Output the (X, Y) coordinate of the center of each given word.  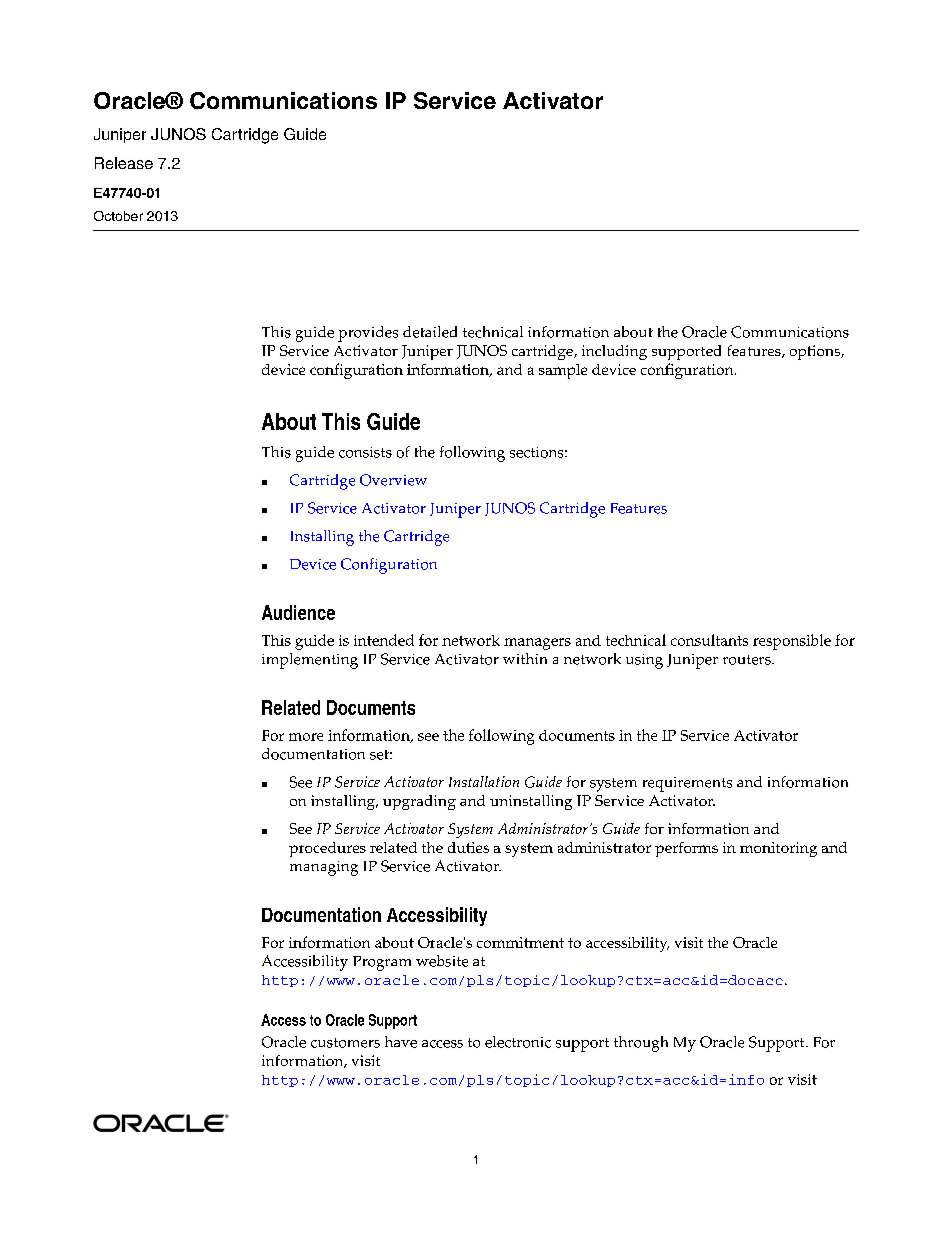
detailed (430, 332)
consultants (709, 640)
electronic (518, 1042)
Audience (298, 612)
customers (345, 1043)
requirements (687, 784)
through (641, 1044)
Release (124, 163)
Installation (484, 781)
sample (563, 371)
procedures (327, 849)
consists (365, 452)
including (614, 352)
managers (537, 644)
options (816, 352)
